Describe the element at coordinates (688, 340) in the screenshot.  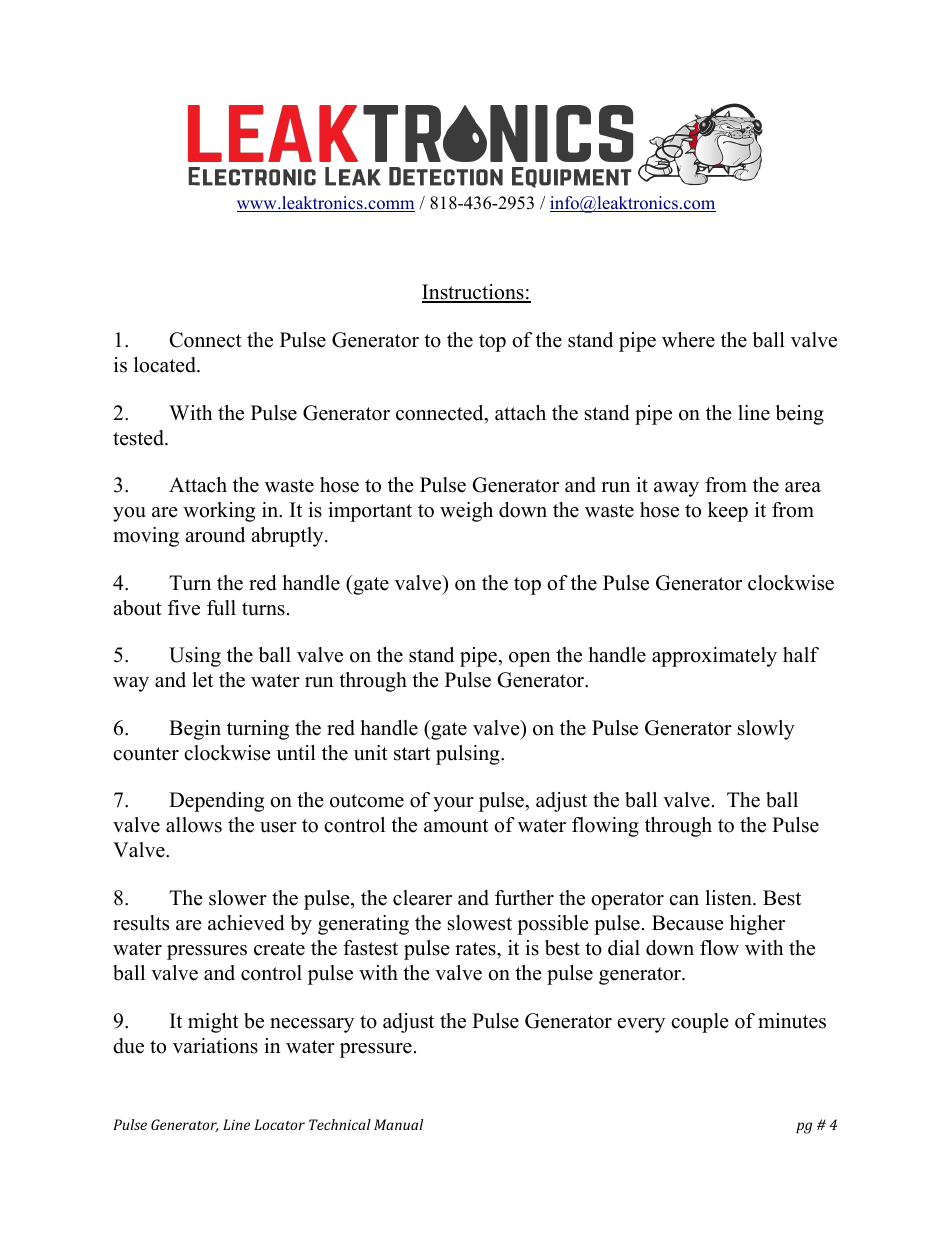
I see `where` at that location.
